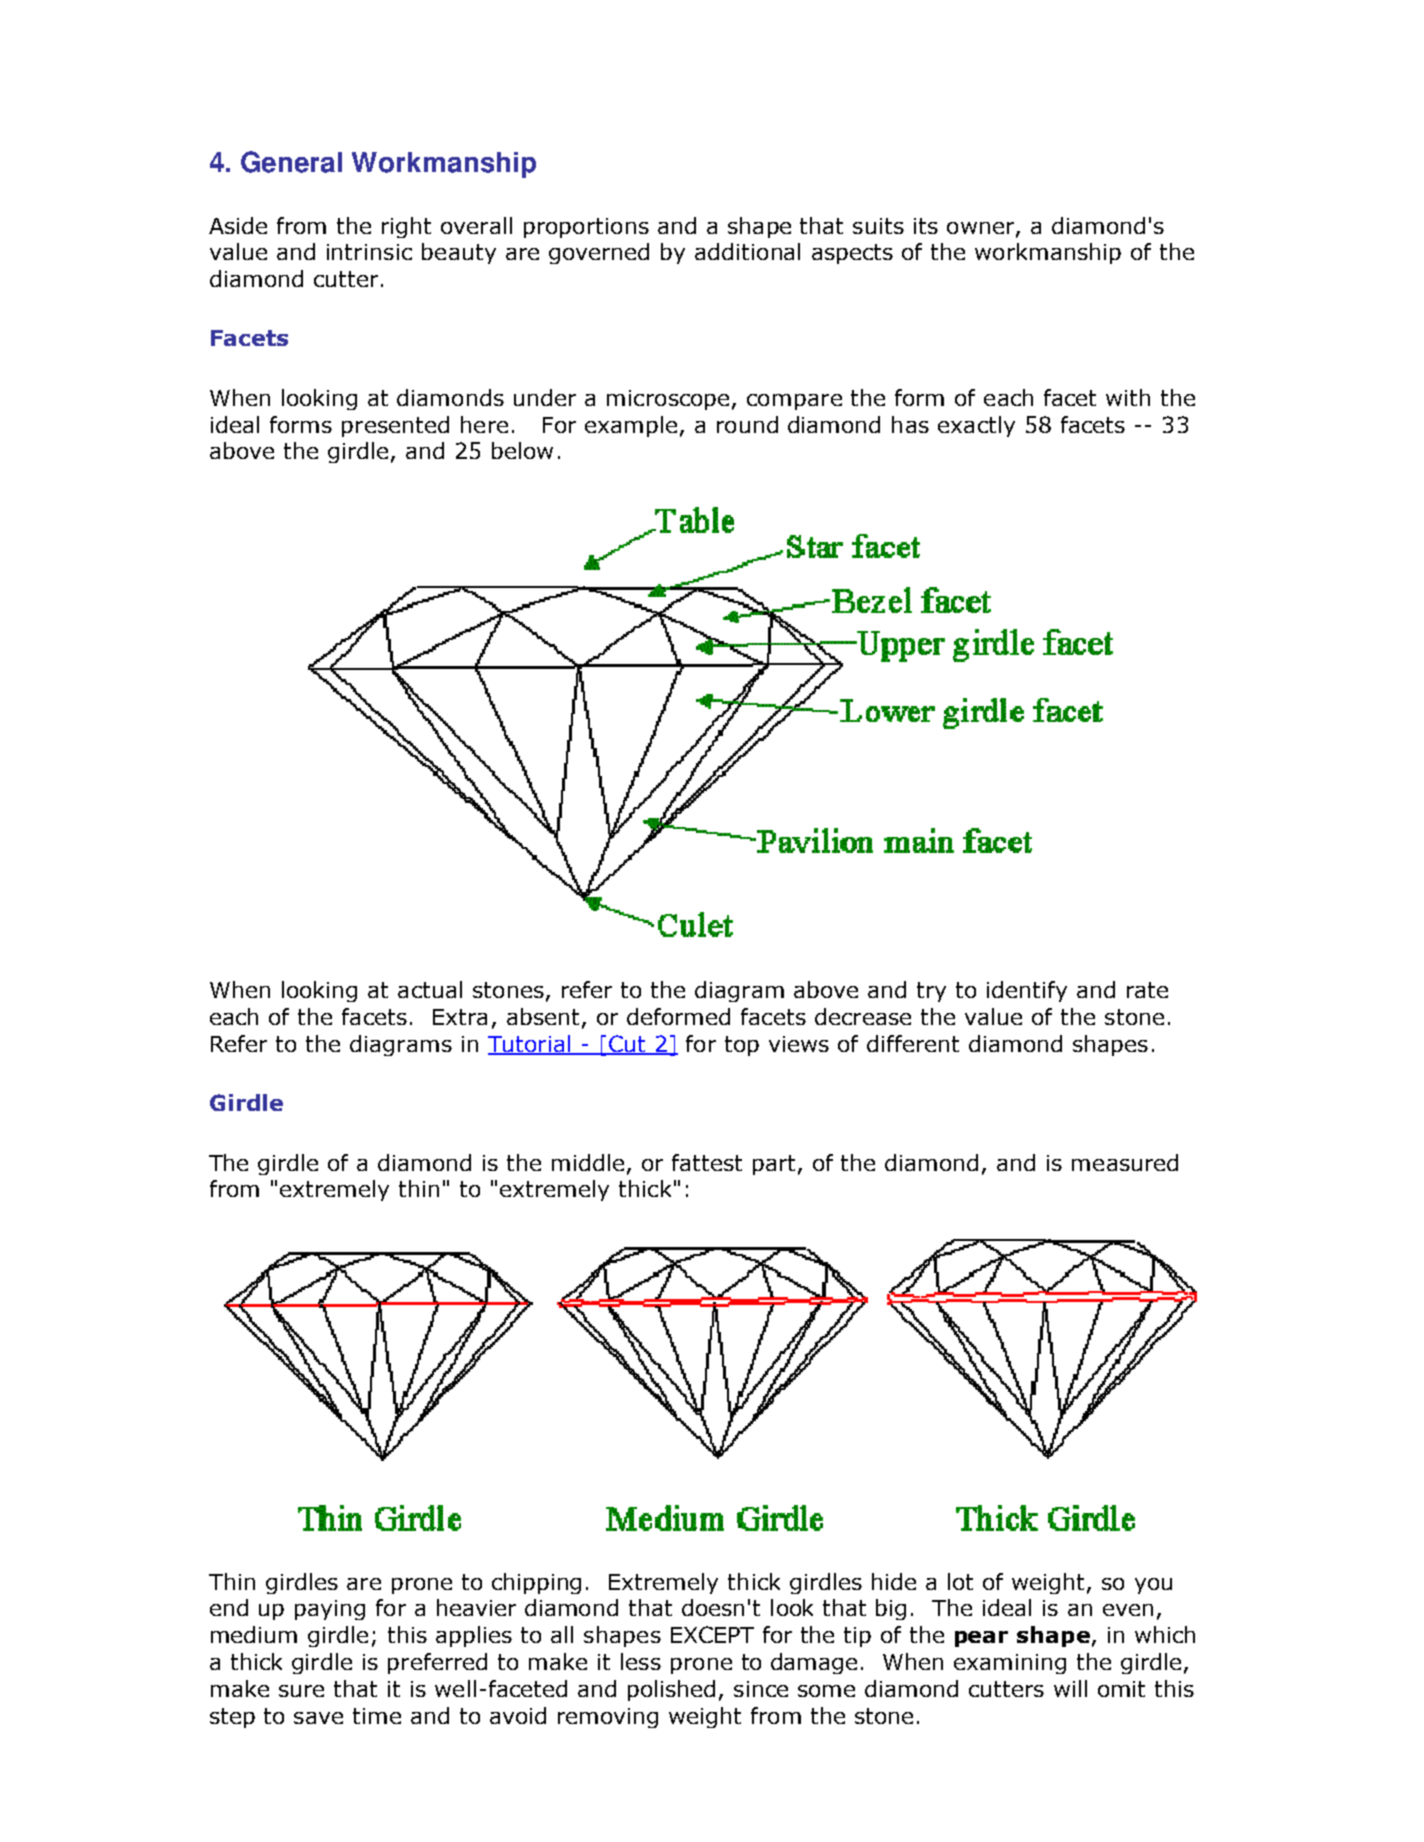  What do you see at coordinates (747, 251) in the screenshot?
I see `additional` at bounding box center [747, 251].
